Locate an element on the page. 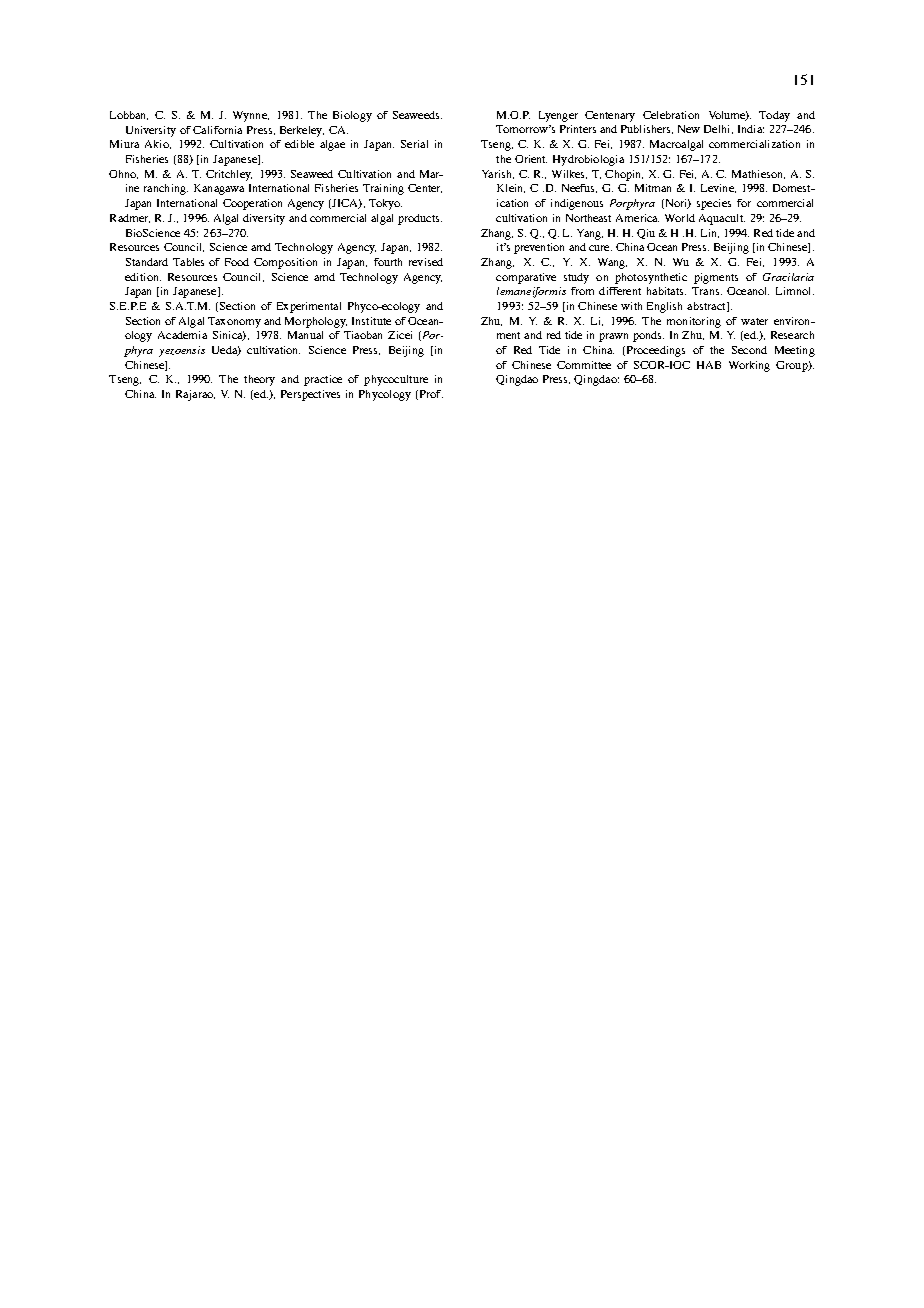 This document has width=924, height=1308. revised is located at coordinates (426, 262).
